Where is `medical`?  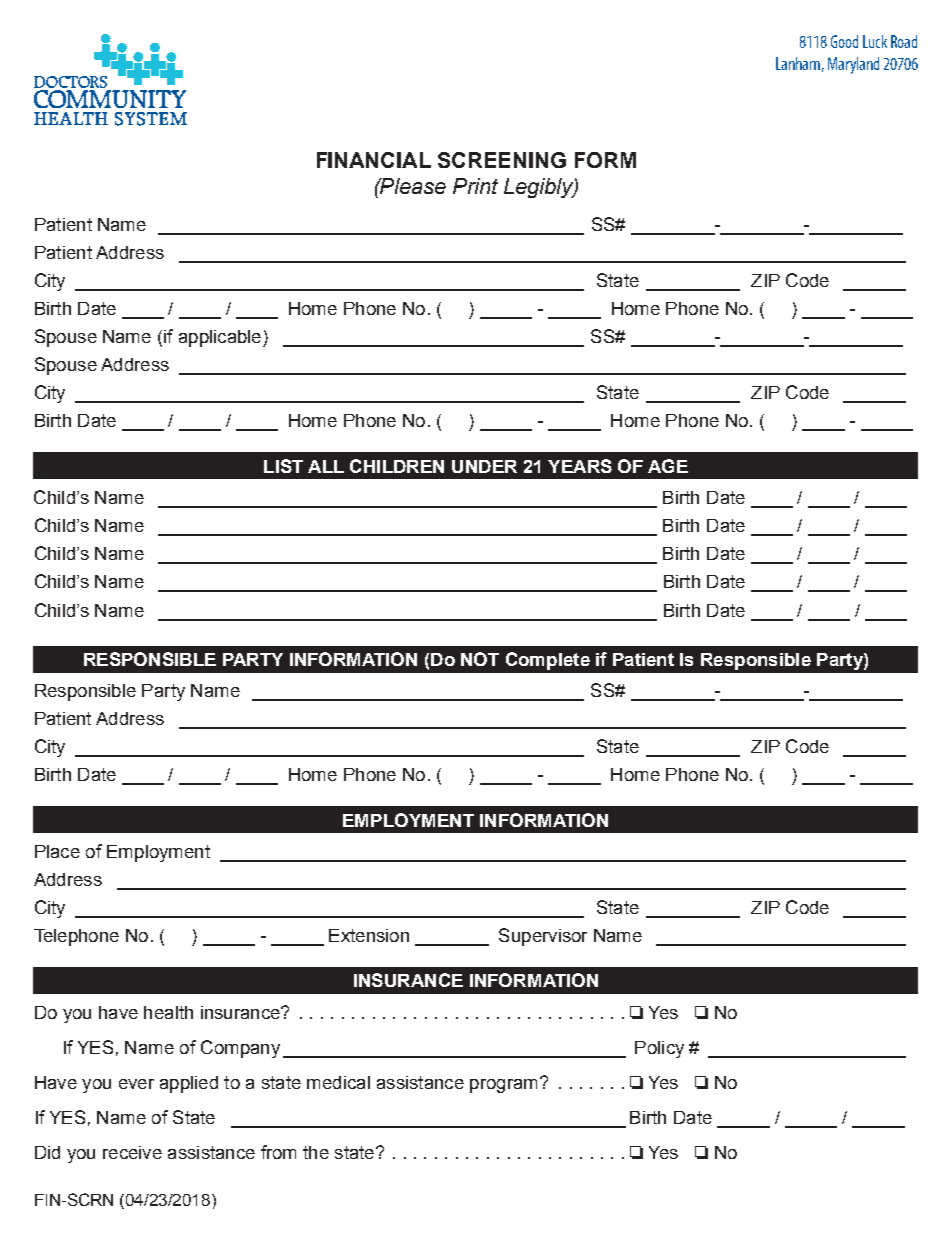 medical is located at coordinates (338, 1082).
